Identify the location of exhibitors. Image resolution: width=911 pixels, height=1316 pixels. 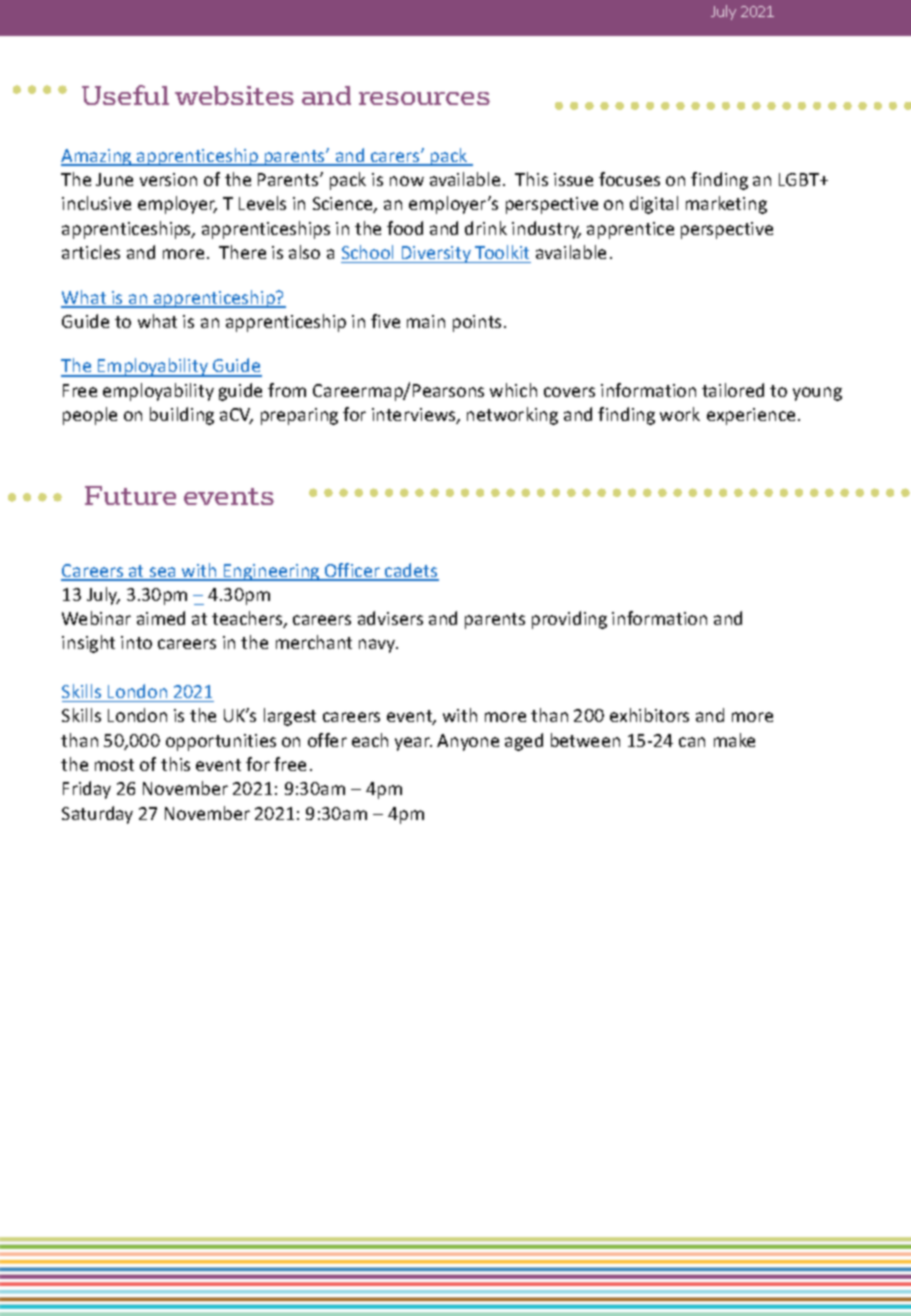
(649, 715).
